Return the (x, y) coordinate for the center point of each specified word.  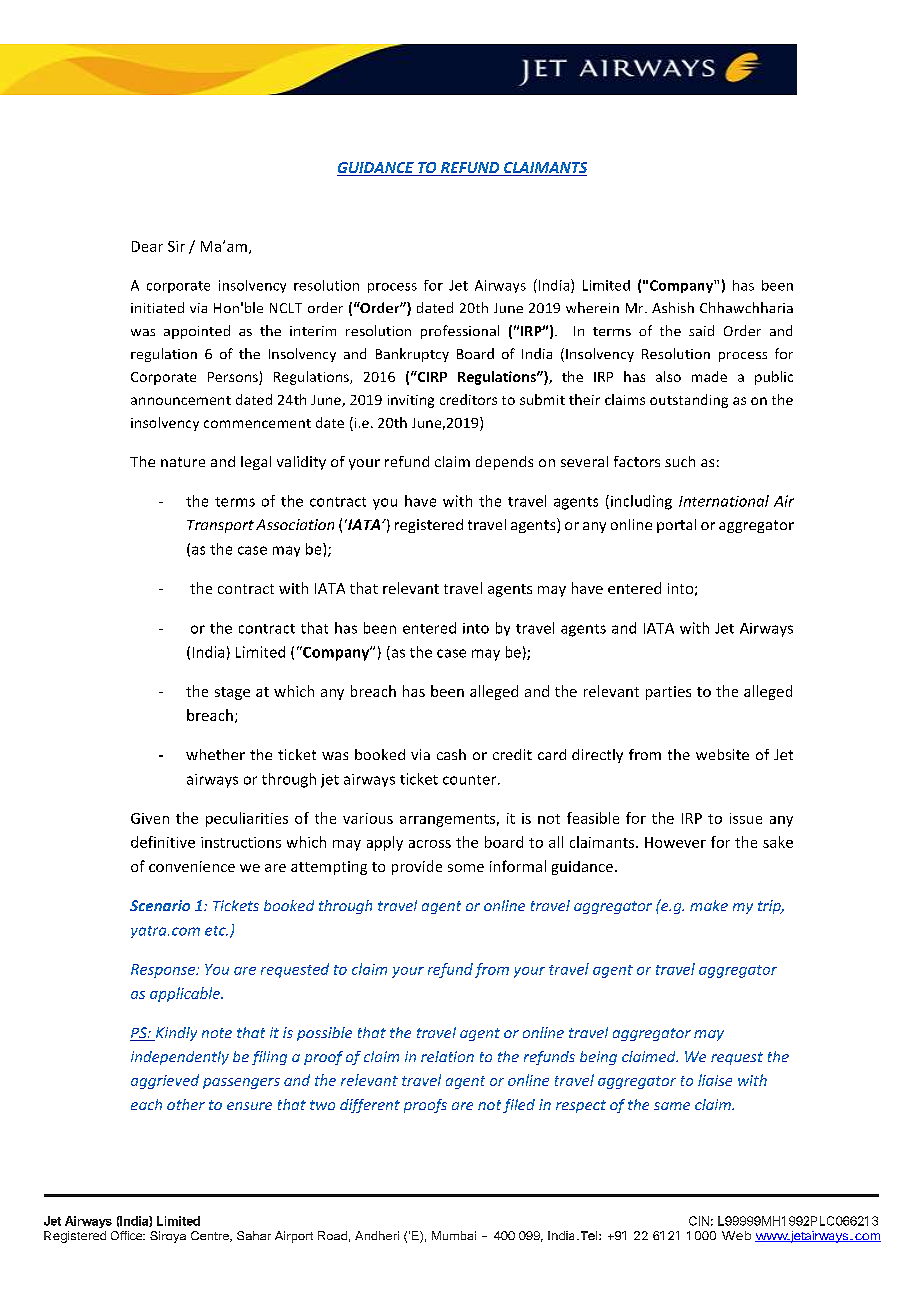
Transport (220, 526)
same (672, 1106)
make (709, 905)
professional (460, 332)
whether (215, 754)
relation (447, 1056)
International (724, 501)
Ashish (673, 307)
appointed (197, 332)
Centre (211, 1236)
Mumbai (454, 1235)
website (722, 754)
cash (451, 754)
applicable (186, 994)
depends (504, 463)
